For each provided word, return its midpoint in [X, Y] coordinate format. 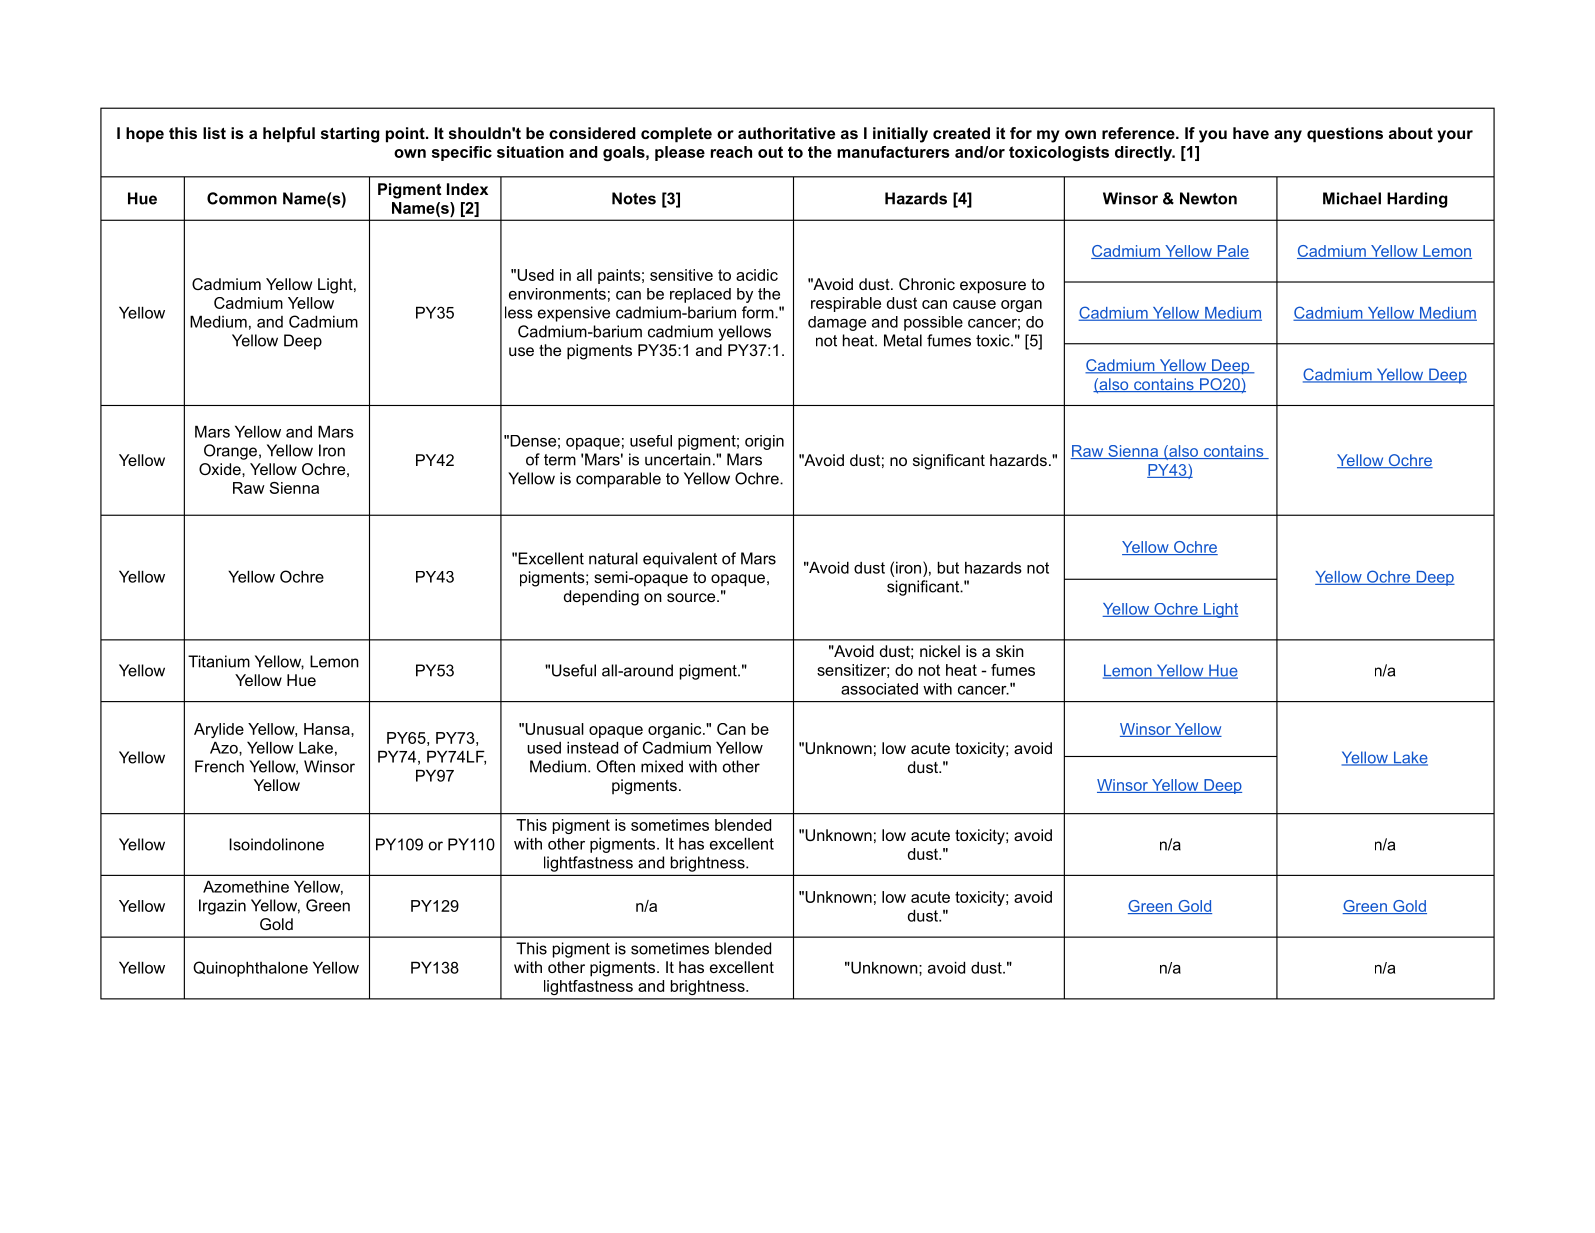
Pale [1232, 252]
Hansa [328, 729]
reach [731, 152]
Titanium [219, 661]
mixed [662, 766]
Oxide [221, 469]
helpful [289, 135]
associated [879, 689]
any [1288, 136]
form [759, 312]
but [948, 567]
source [692, 597]
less [519, 312]
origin [764, 442]
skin [1010, 651]
